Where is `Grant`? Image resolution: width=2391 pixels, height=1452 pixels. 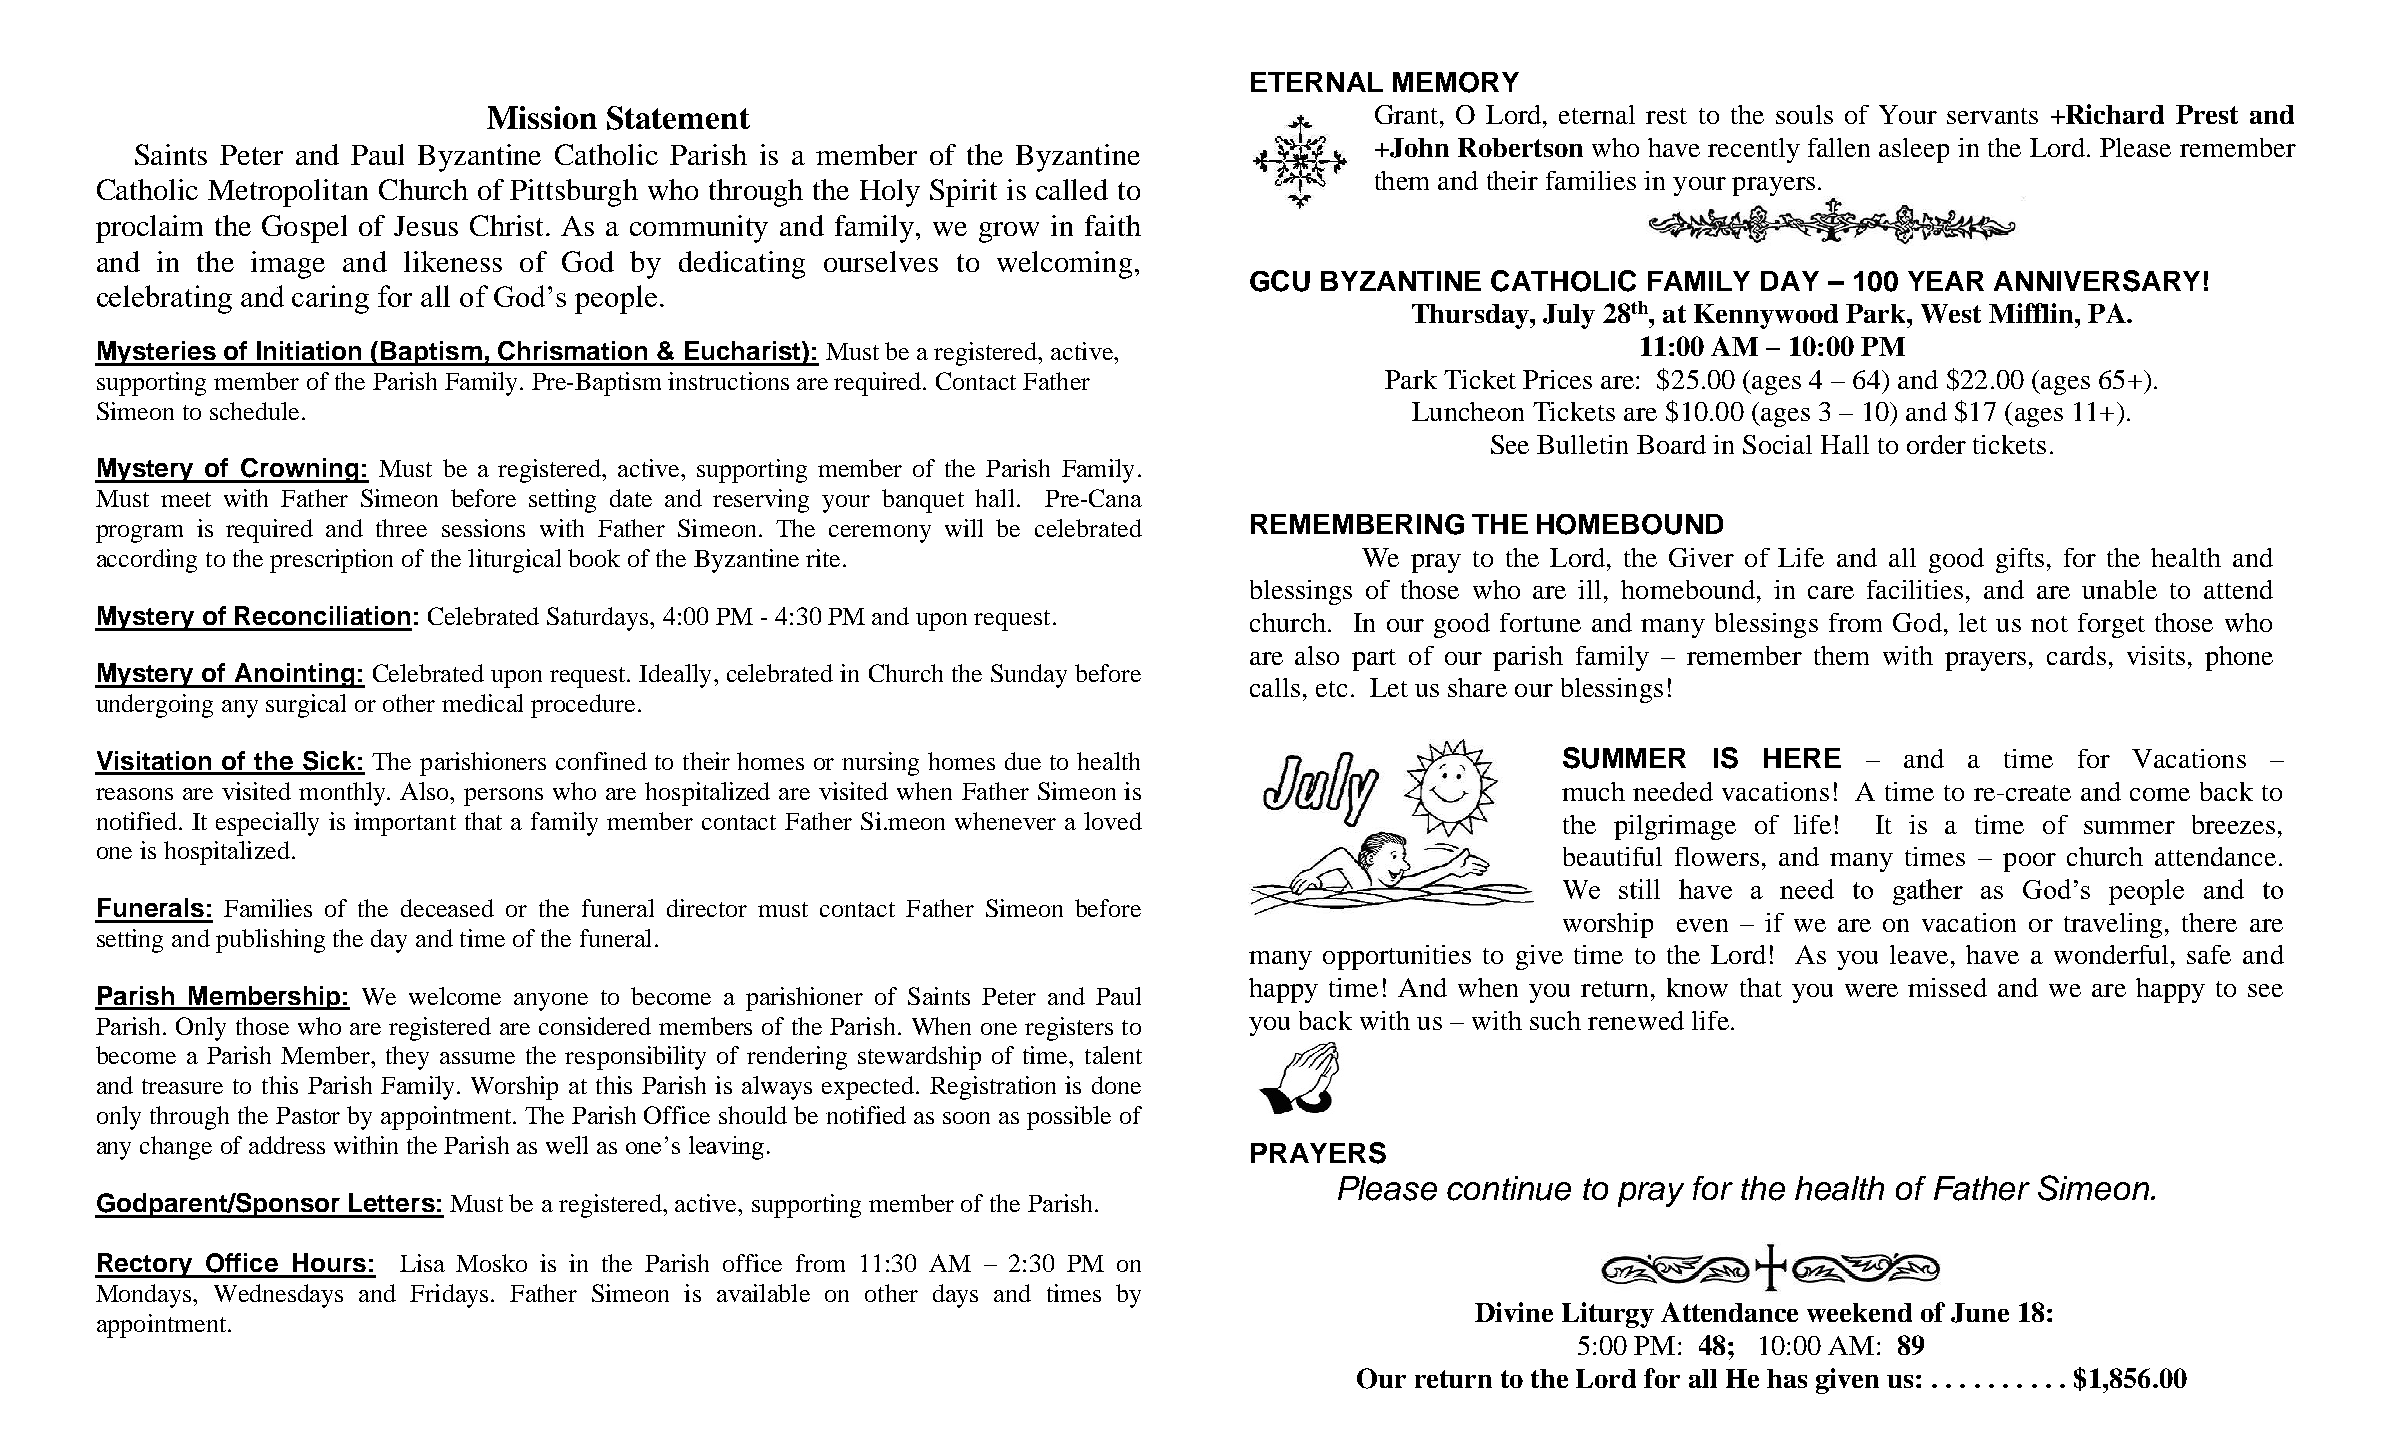
Grant is located at coordinates (1408, 114).
